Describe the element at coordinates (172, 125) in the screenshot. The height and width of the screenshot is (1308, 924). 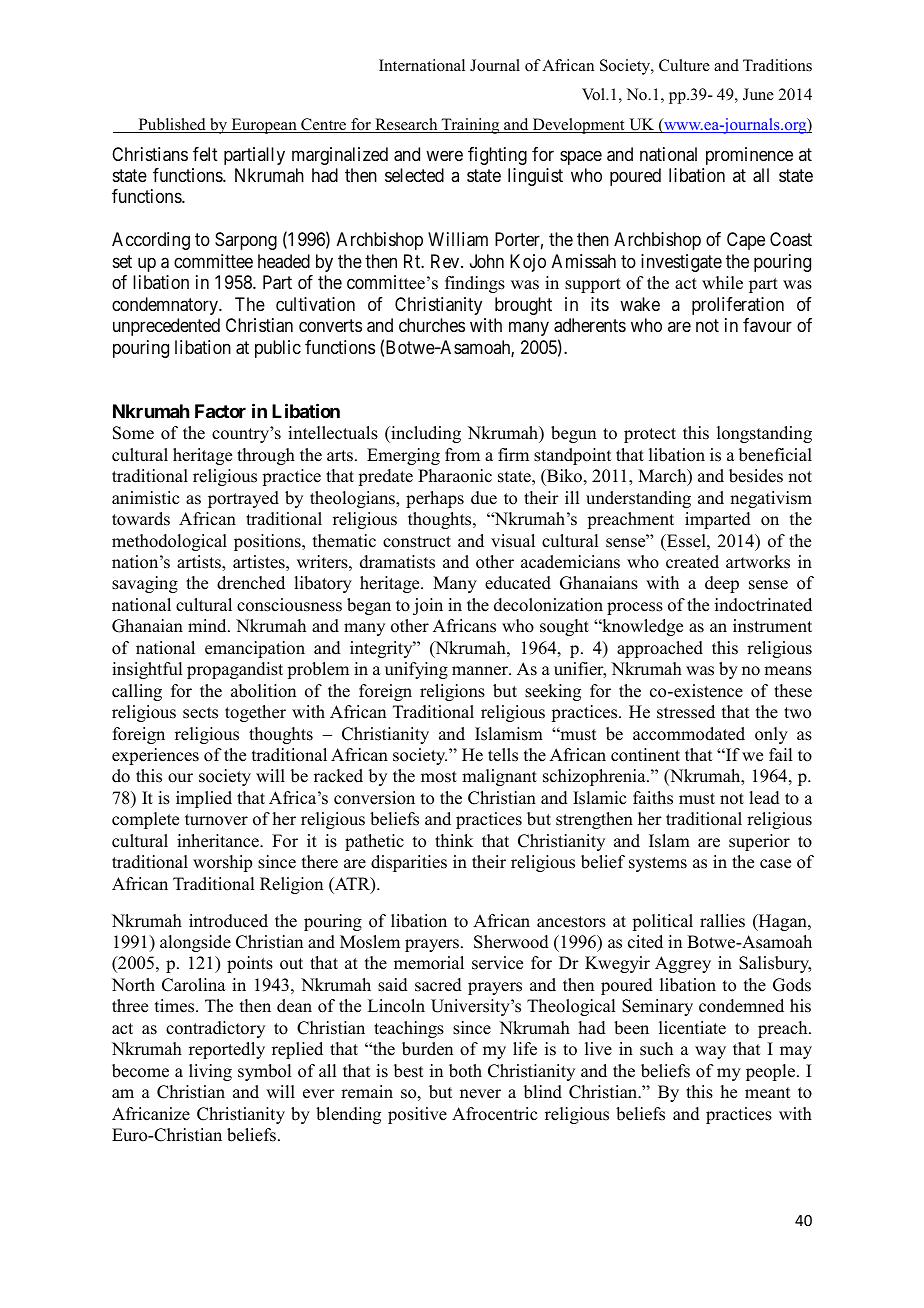
I see `Published` at that location.
